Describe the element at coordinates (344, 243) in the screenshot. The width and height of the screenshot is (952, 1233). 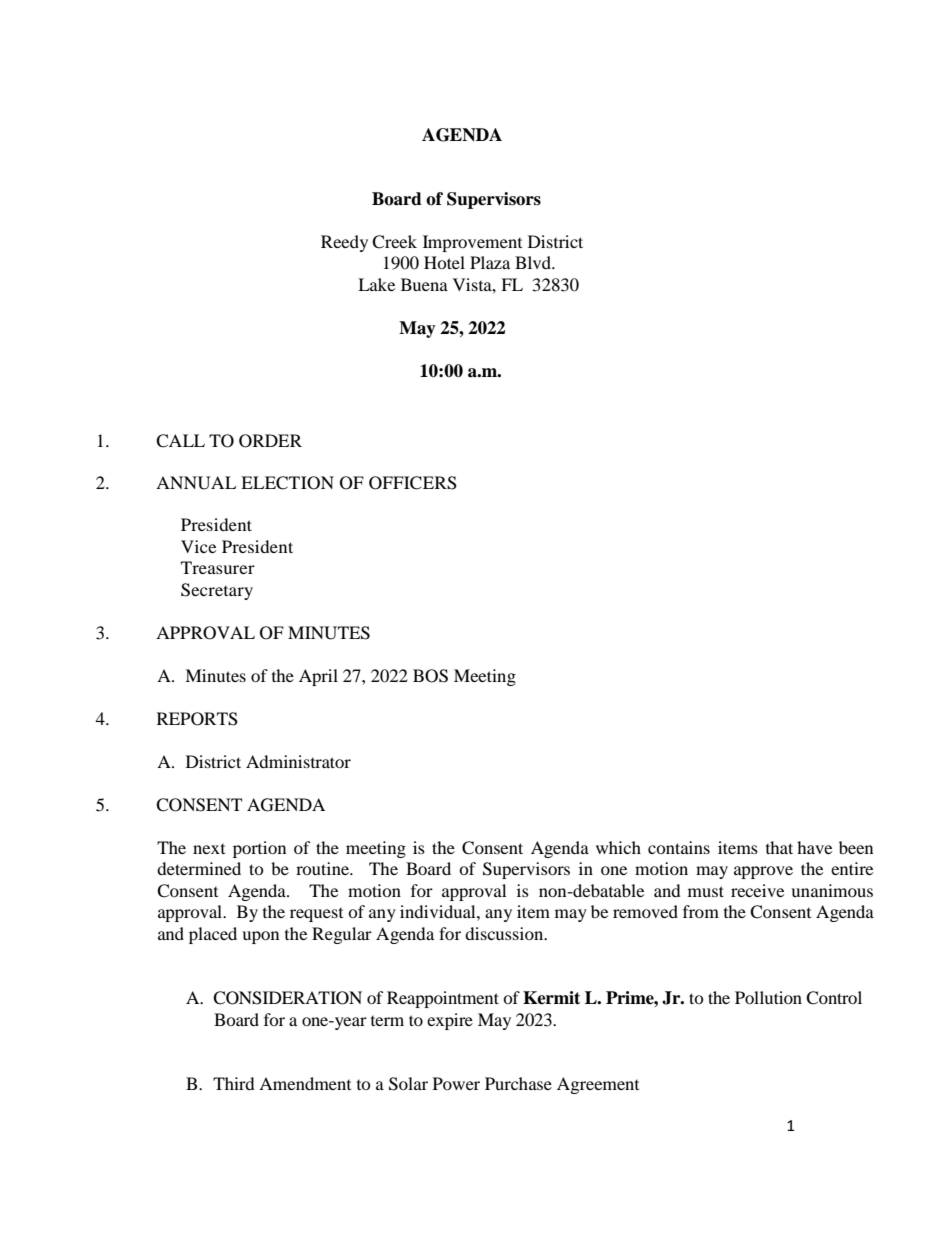
I see `Reedy` at that location.
